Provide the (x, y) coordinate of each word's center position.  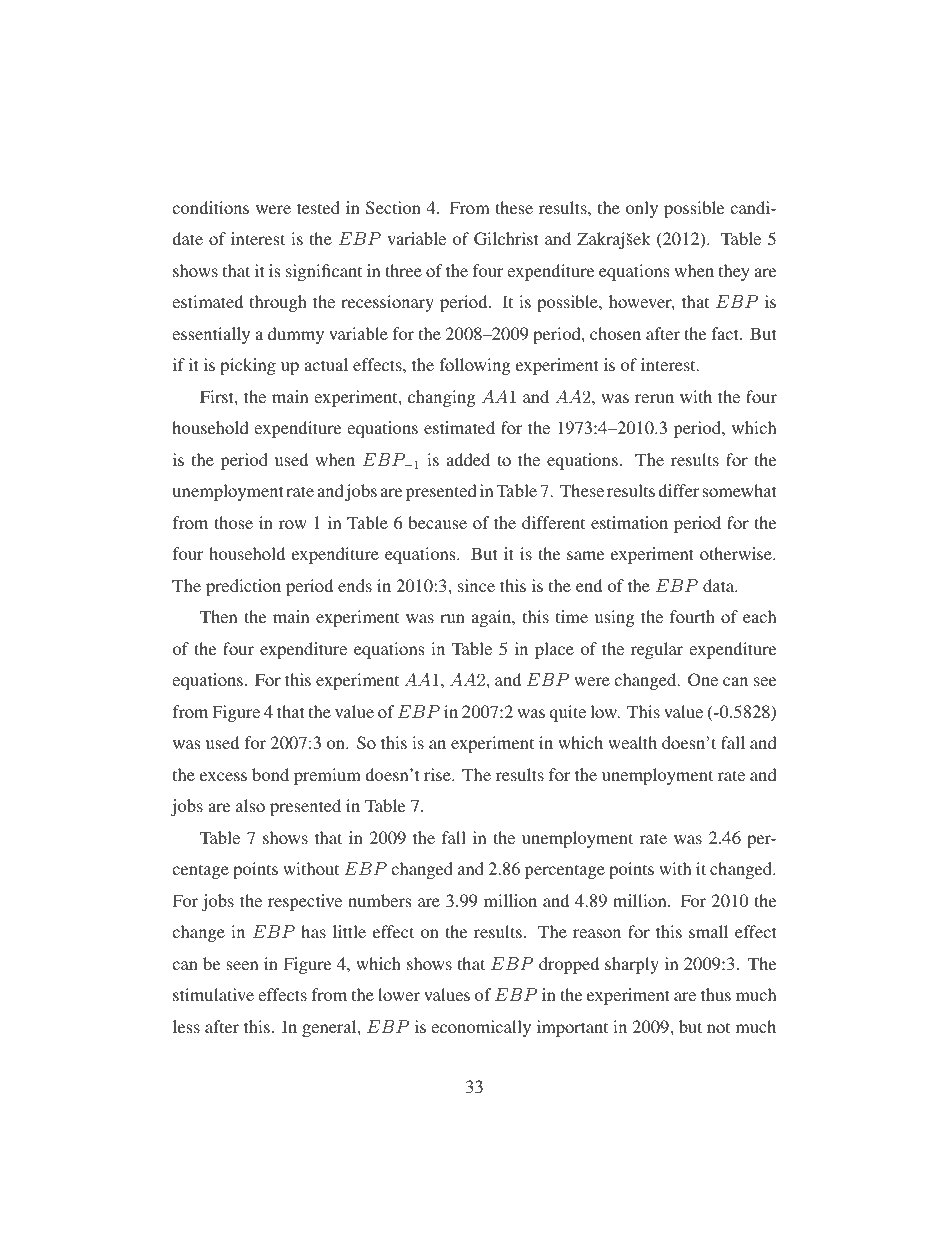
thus (716, 994)
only (642, 209)
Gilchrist (506, 239)
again (492, 618)
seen (242, 965)
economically (481, 1028)
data (720, 585)
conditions (210, 207)
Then (218, 616)
